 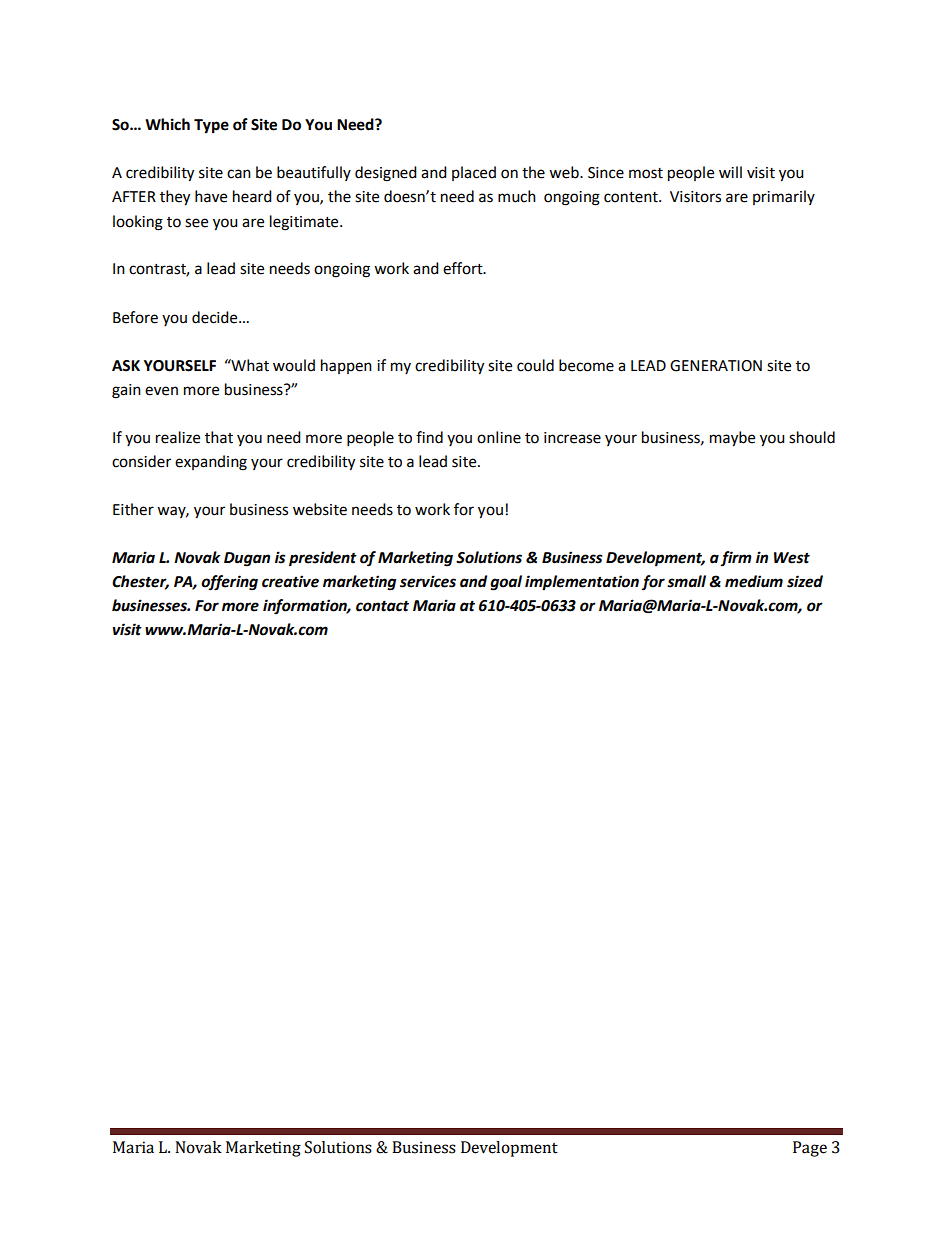 I want to click on offering, so click(x=229, y=583).
